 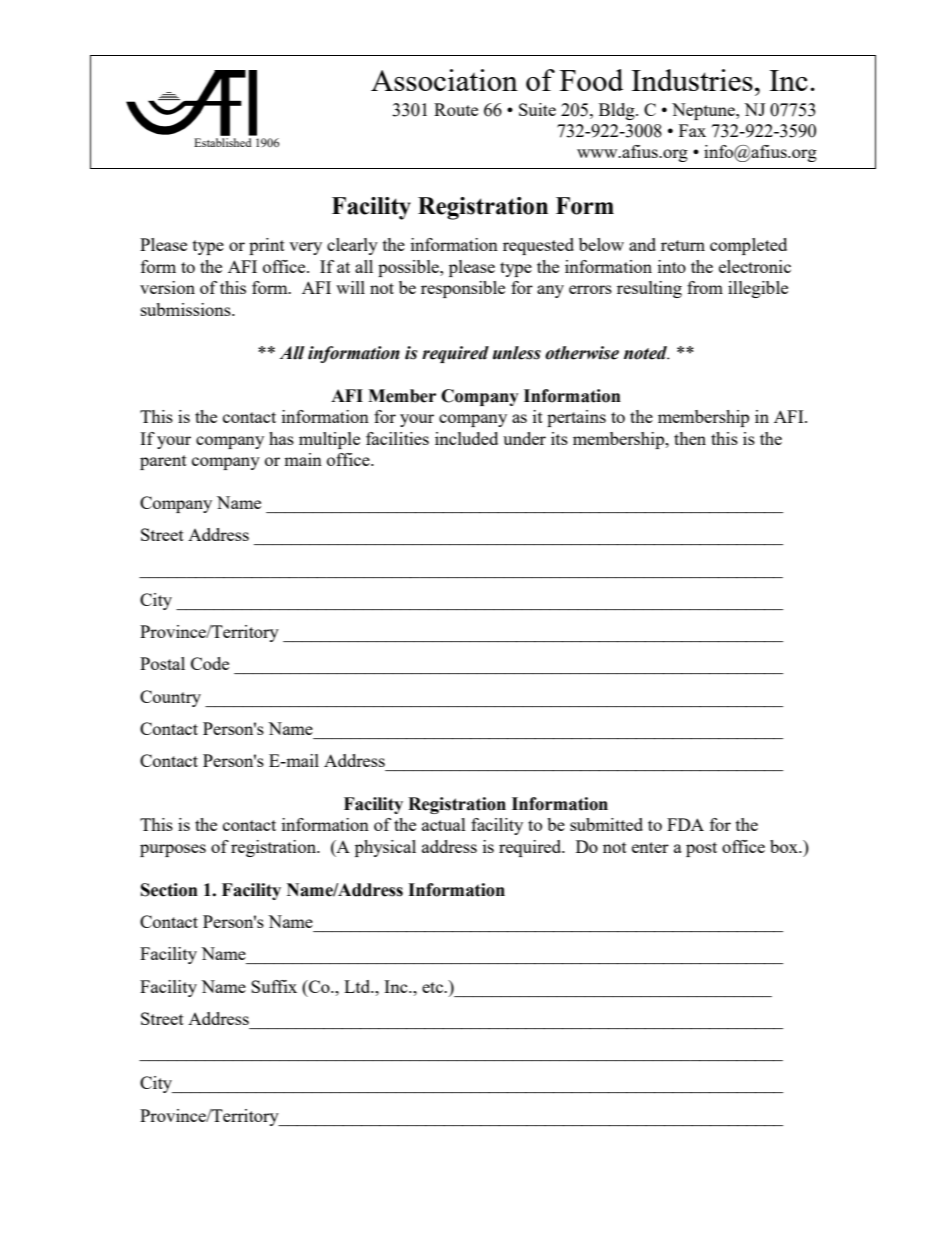 I want to click on then, so click(x=690, y=438).
